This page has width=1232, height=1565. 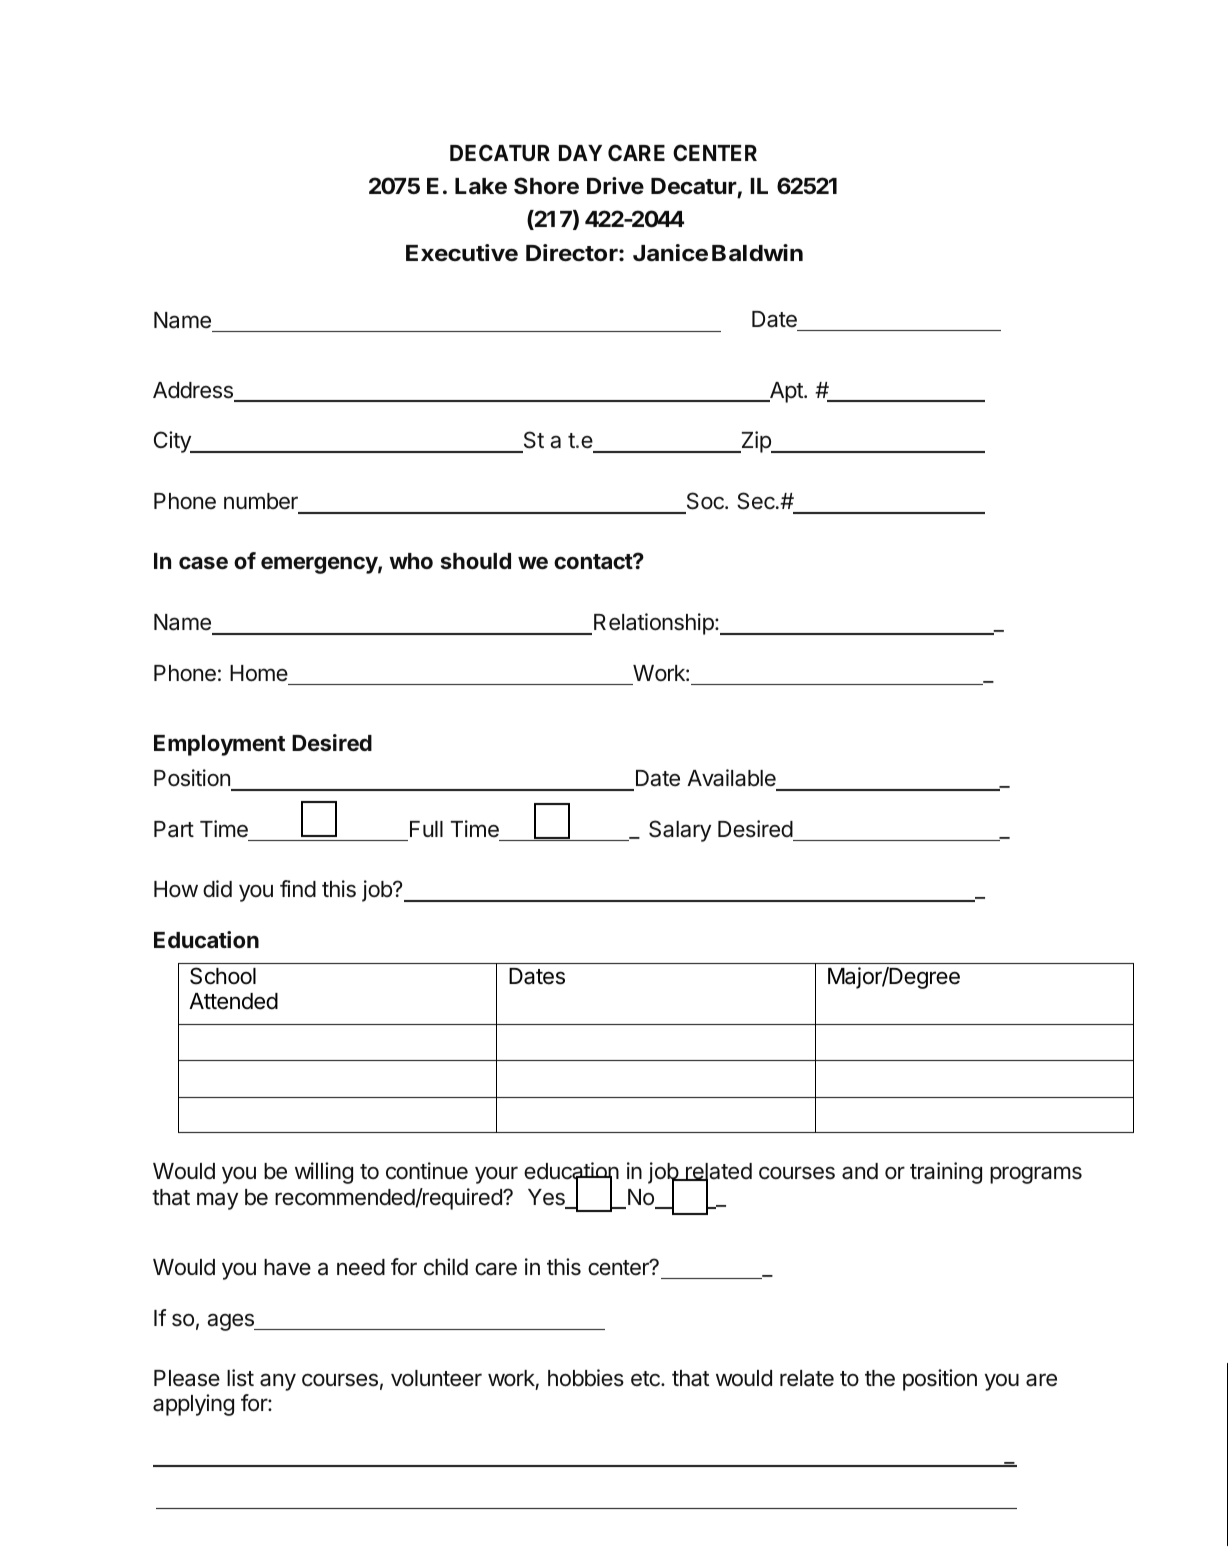 What do you see at coordinates (586, 1378) in the page?
I see `hobbies` at bounding box center [586, 1378].
